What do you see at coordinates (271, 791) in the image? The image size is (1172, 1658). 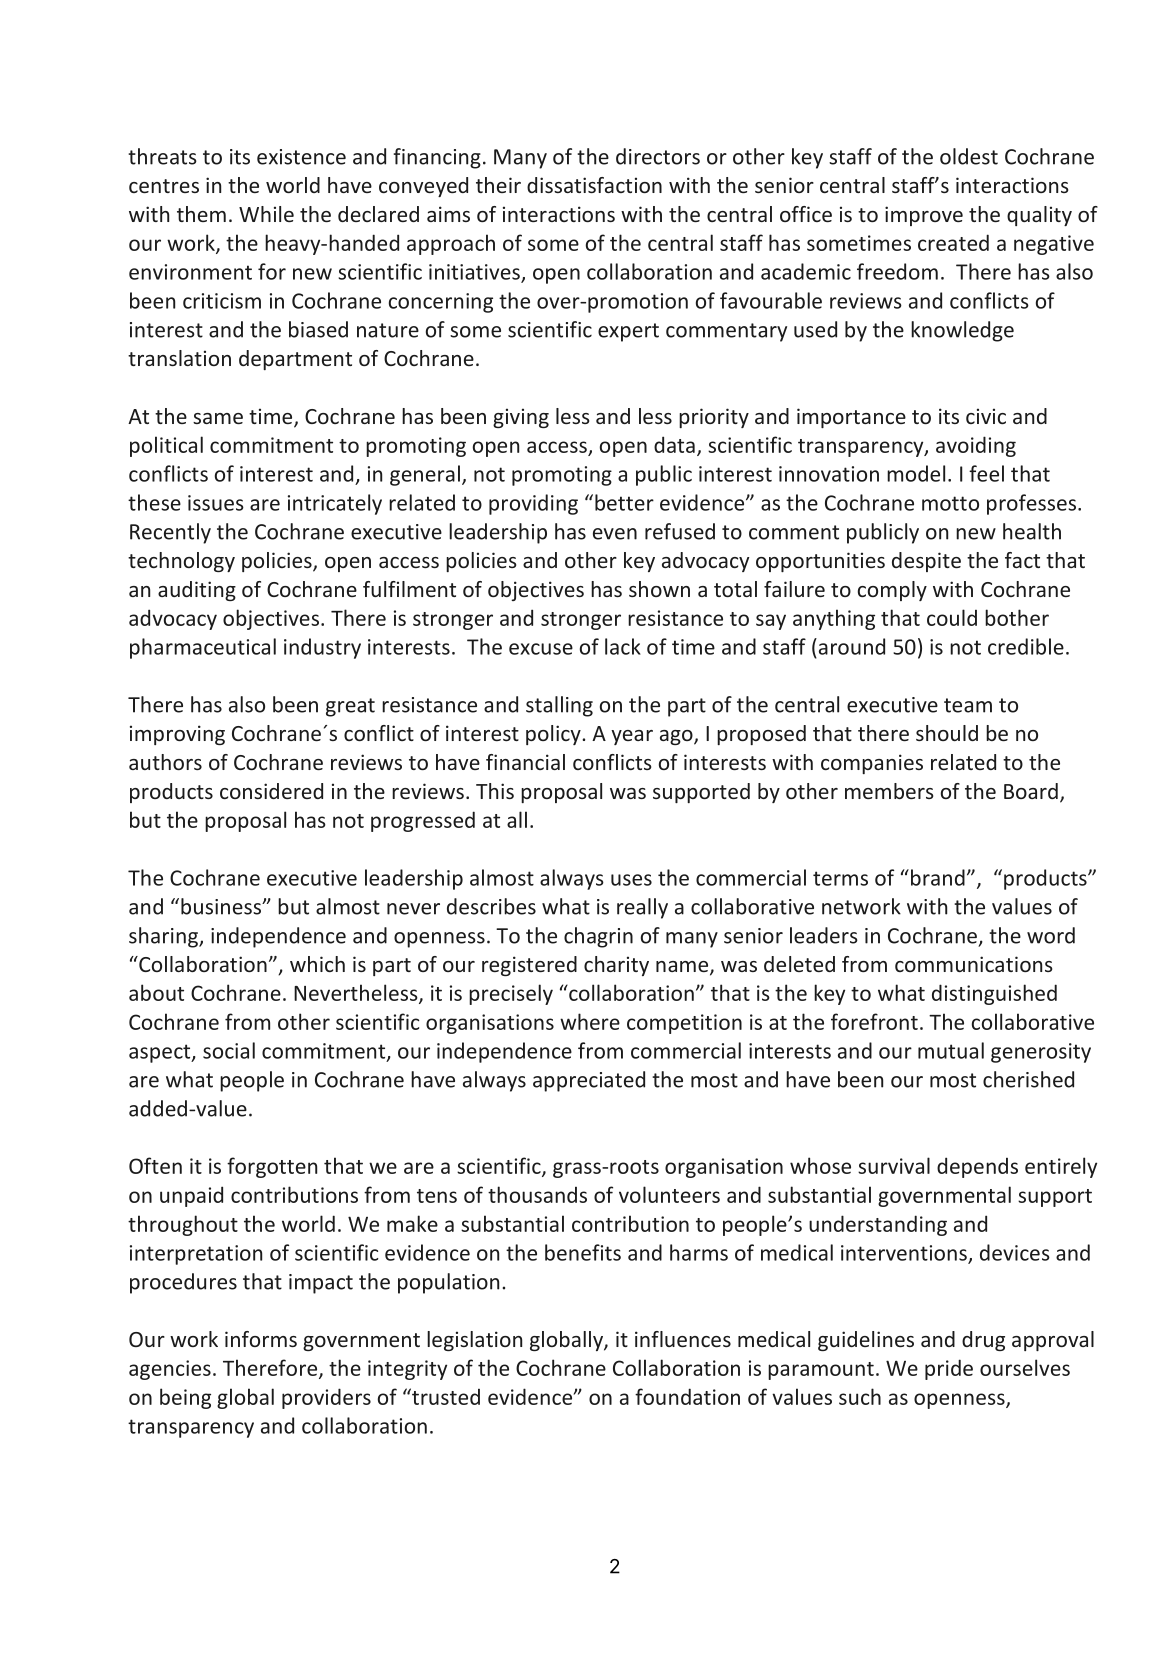 I see `considered` at bounding box center [271, 791].
